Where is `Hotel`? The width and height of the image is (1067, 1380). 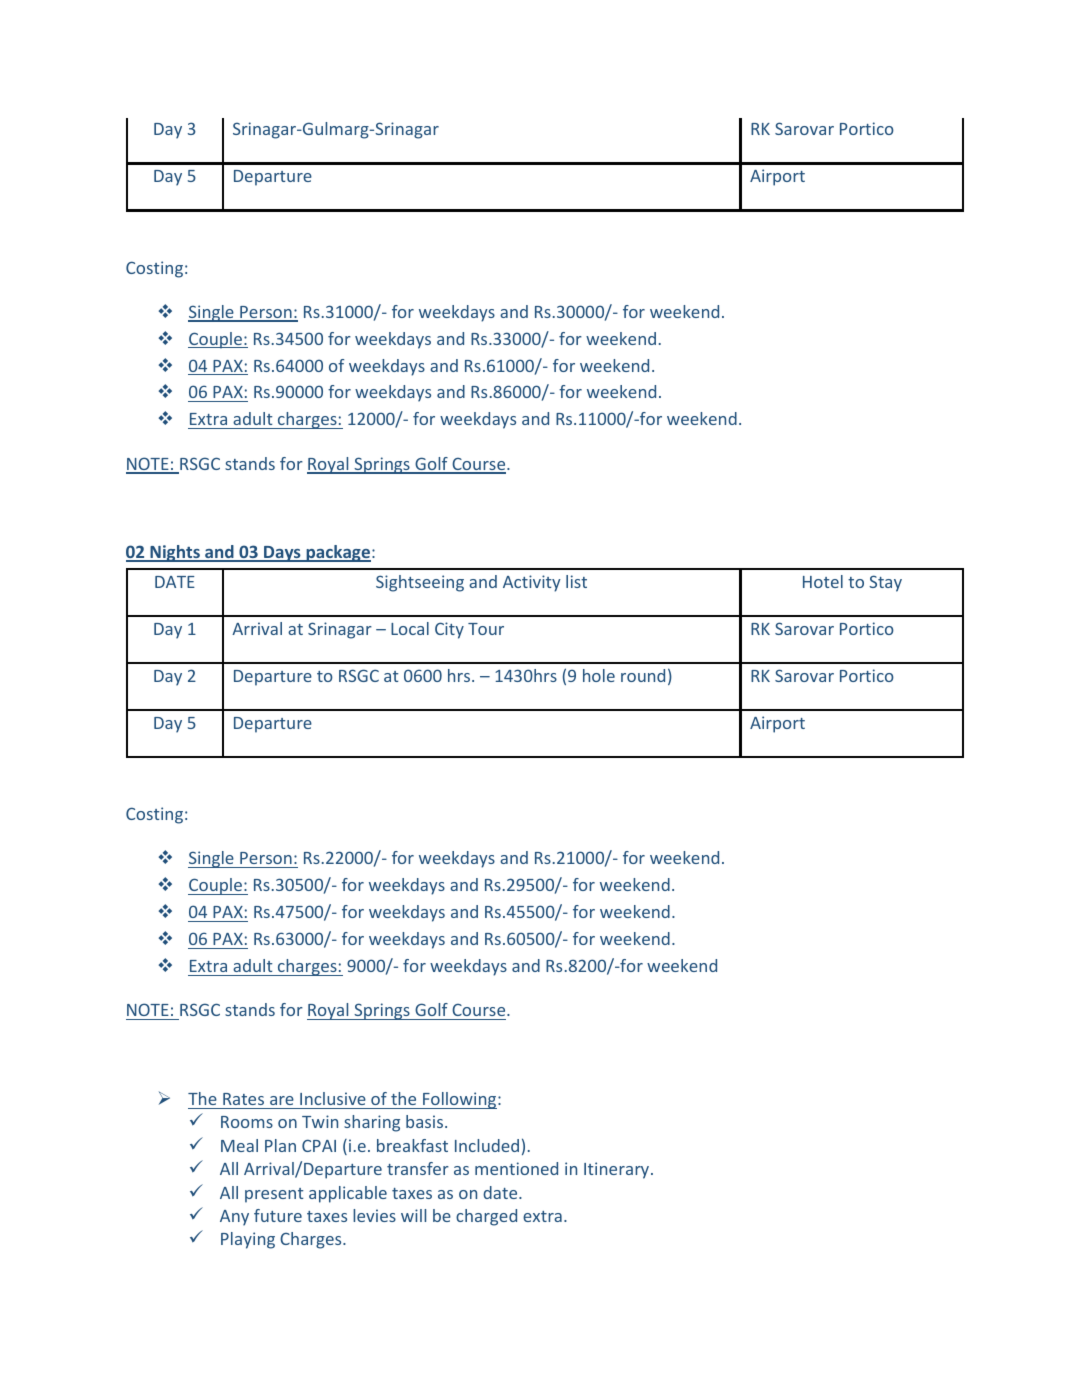
Hotel is located at coordinates (823, 581).
